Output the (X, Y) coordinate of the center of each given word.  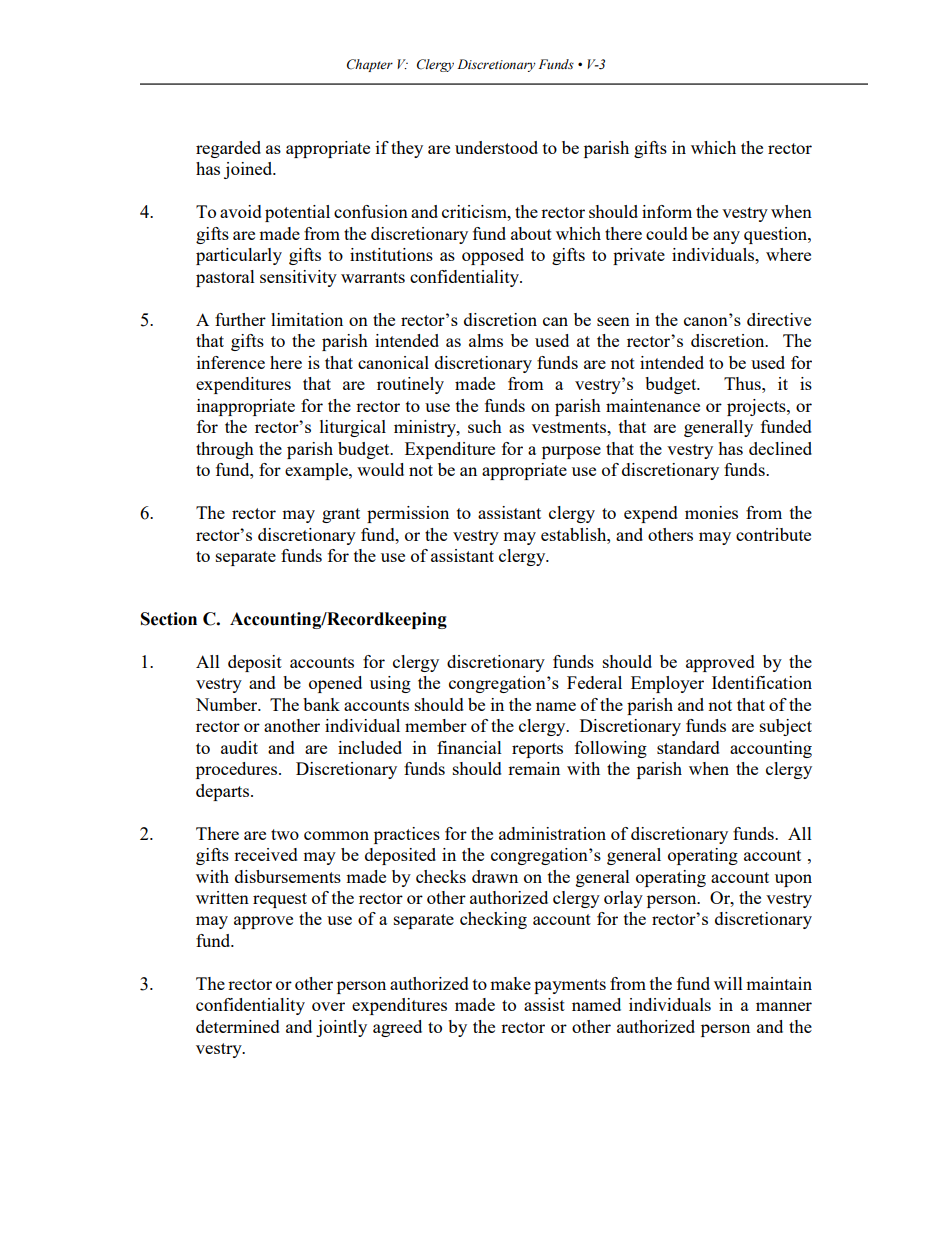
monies (711, 512)
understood (496, 147)
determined (238, 1026)
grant (341, 515)
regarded (228, 149)
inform (667, 211)
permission (408, 514)
